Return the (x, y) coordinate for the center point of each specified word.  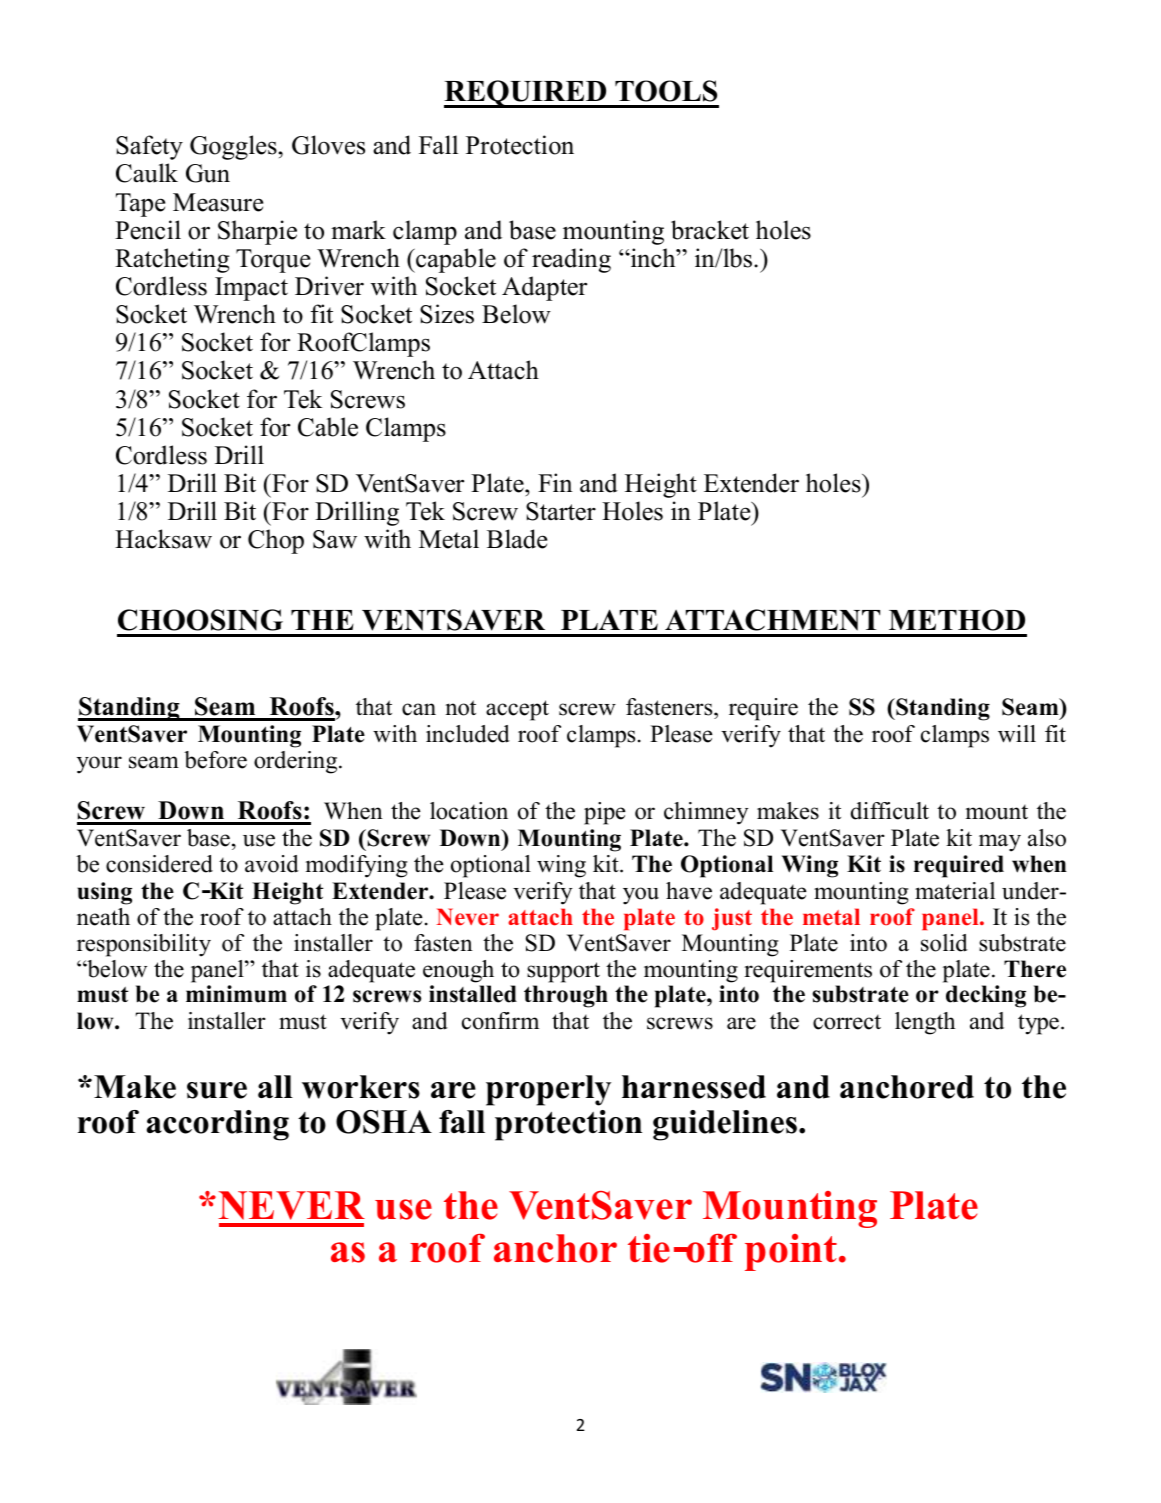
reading (571, 260)
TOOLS (666, 91)
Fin (555, 482)
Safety (149, 147)
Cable (328, 427)
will (1017, 734)
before (215, 760)
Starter (561, 511)
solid (944, 943)
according (218, 1125)
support (563, 972)
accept (517, 710)
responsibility (144, 945)
